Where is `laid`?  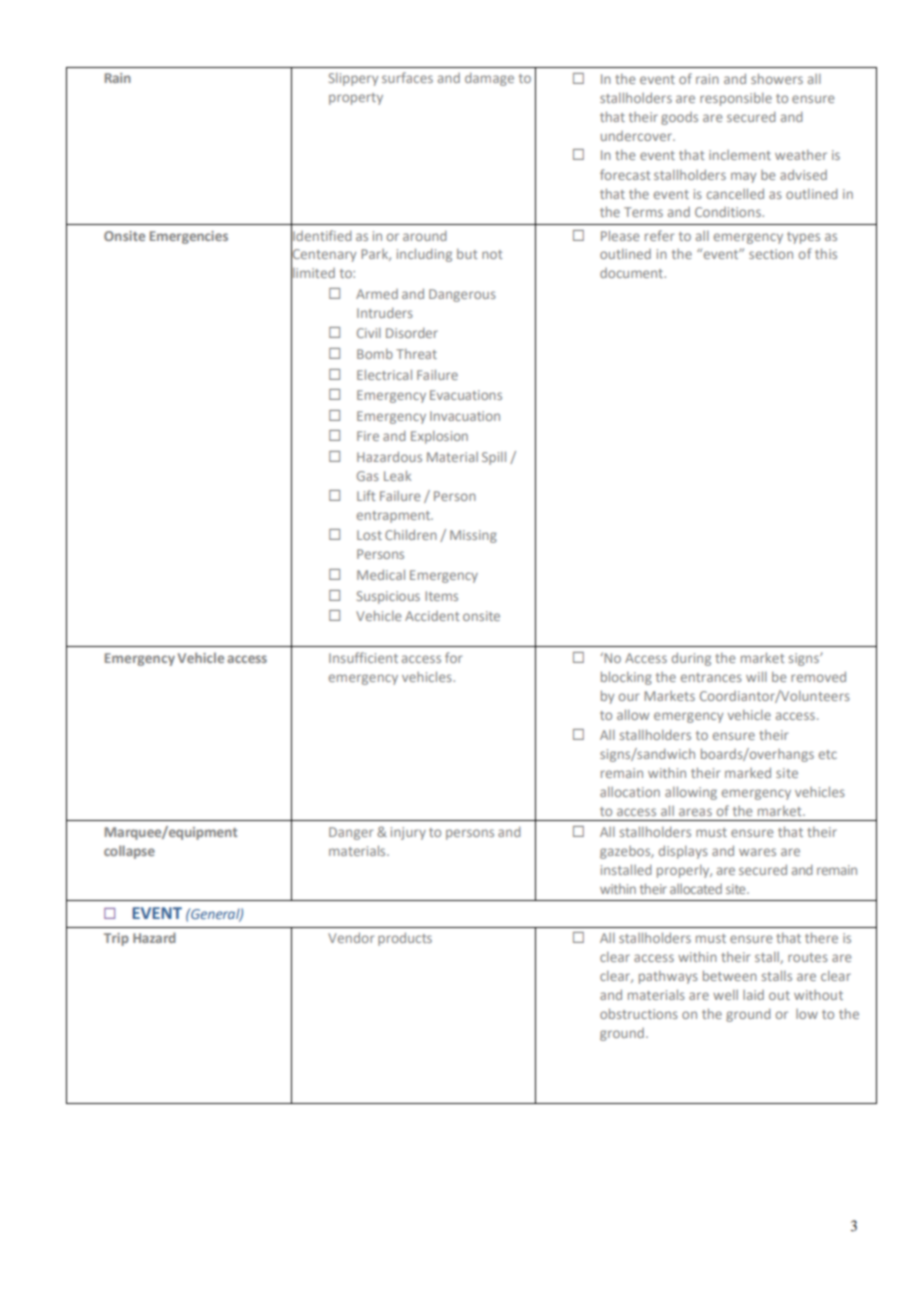 laid is located at coordinates (753, 995).
